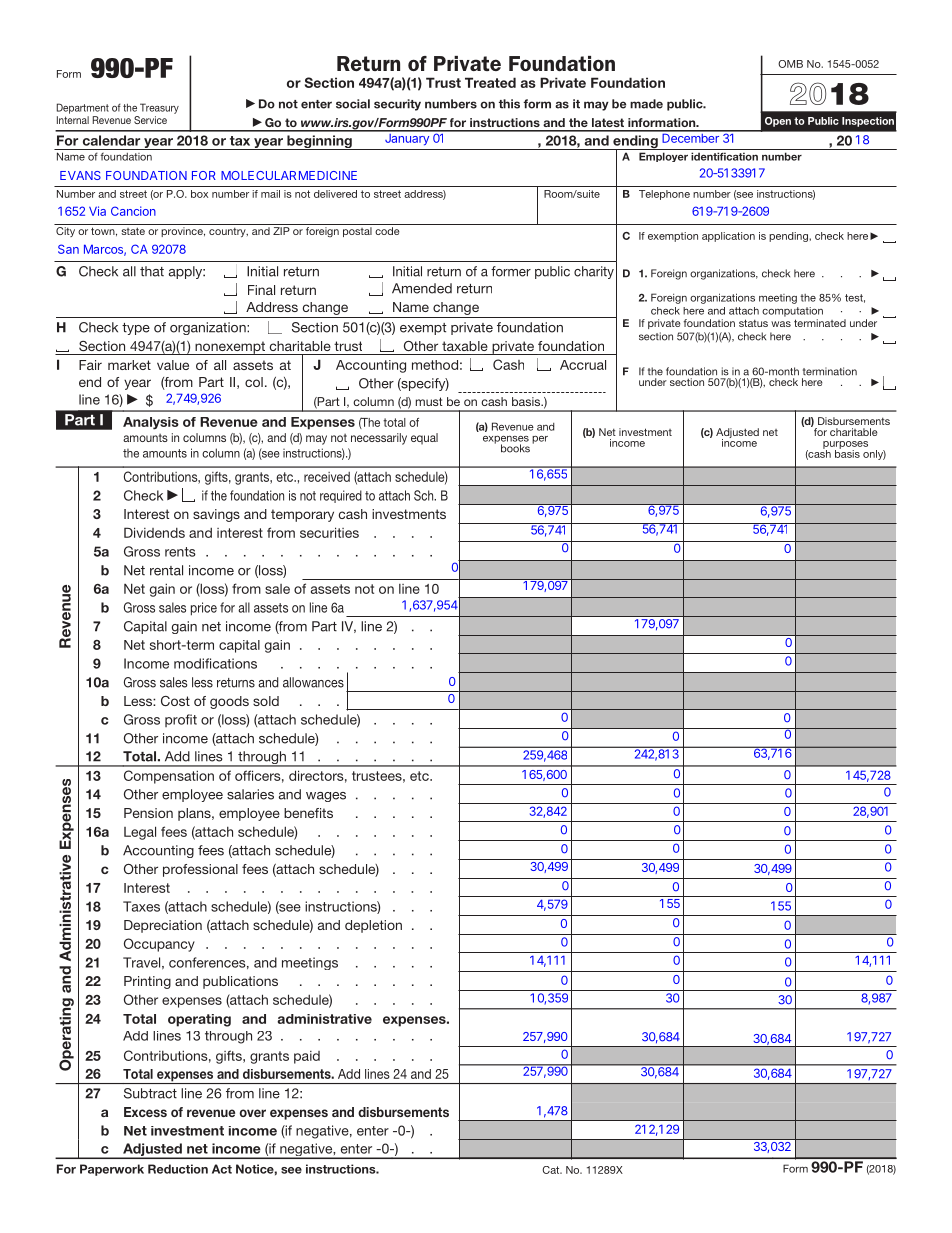  I want to click on Analysis, so click(151, 423).
